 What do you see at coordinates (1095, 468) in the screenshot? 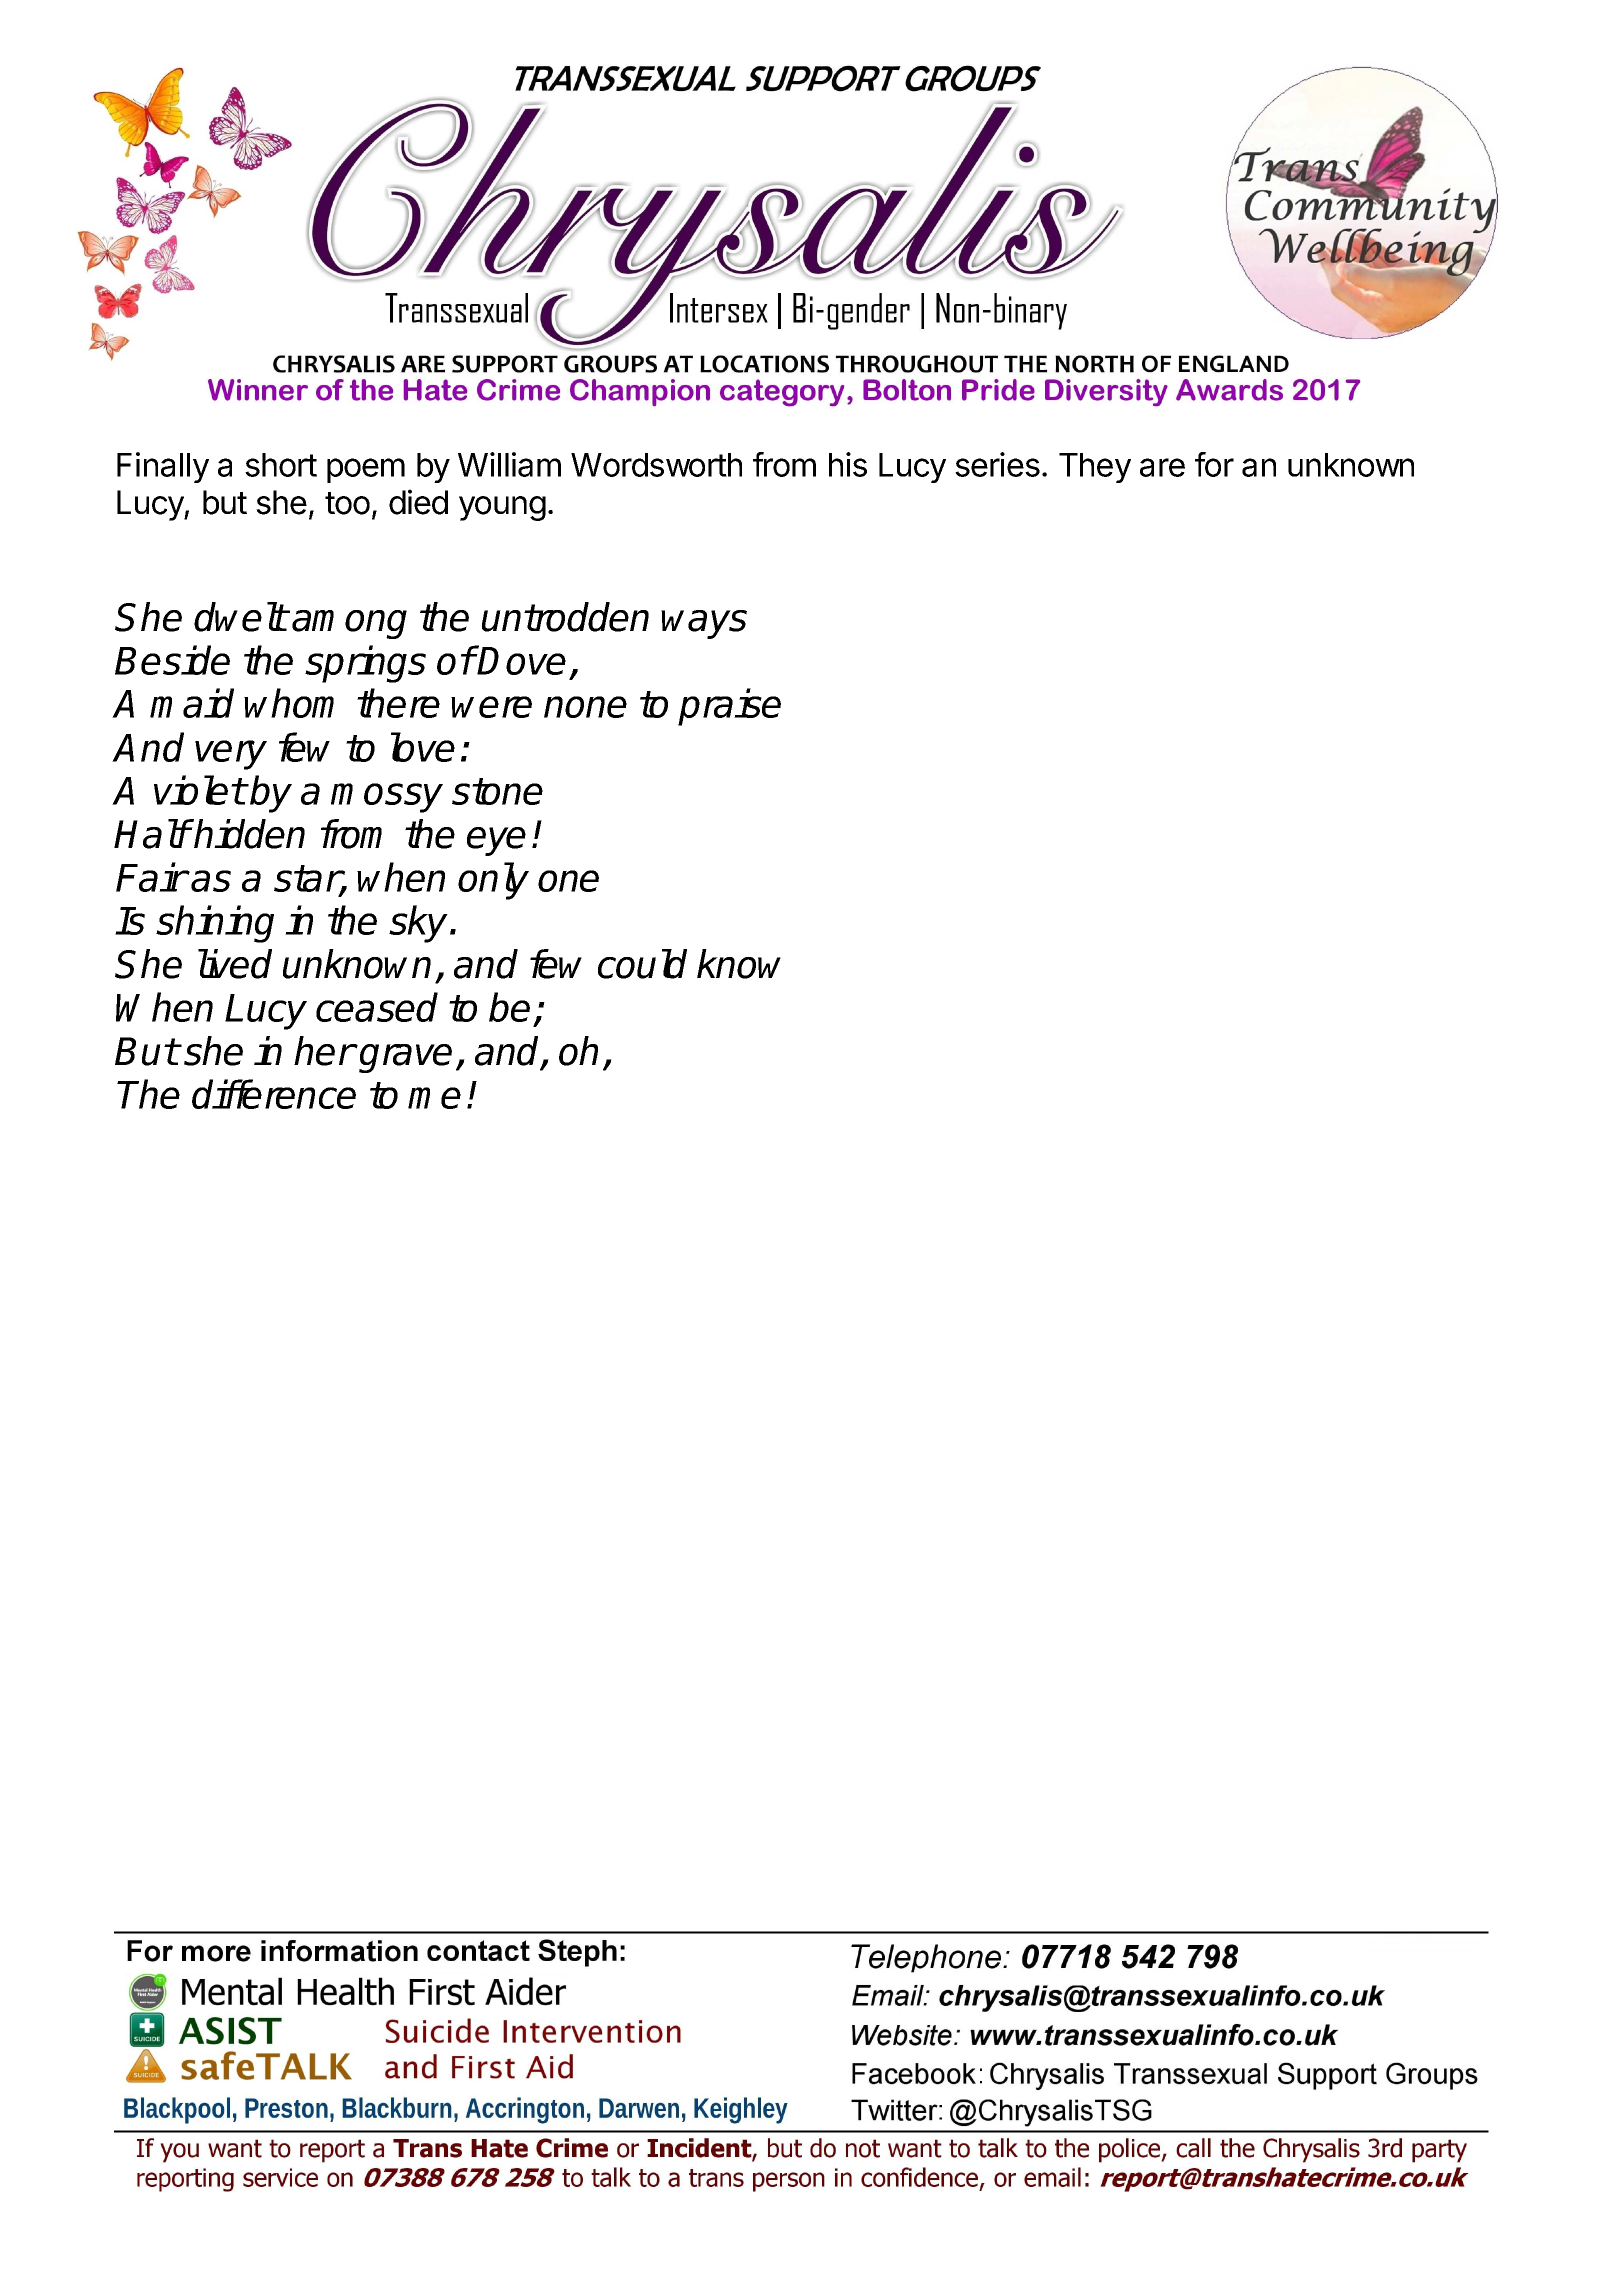
I see `They` at bounding box center [1095, 468].
